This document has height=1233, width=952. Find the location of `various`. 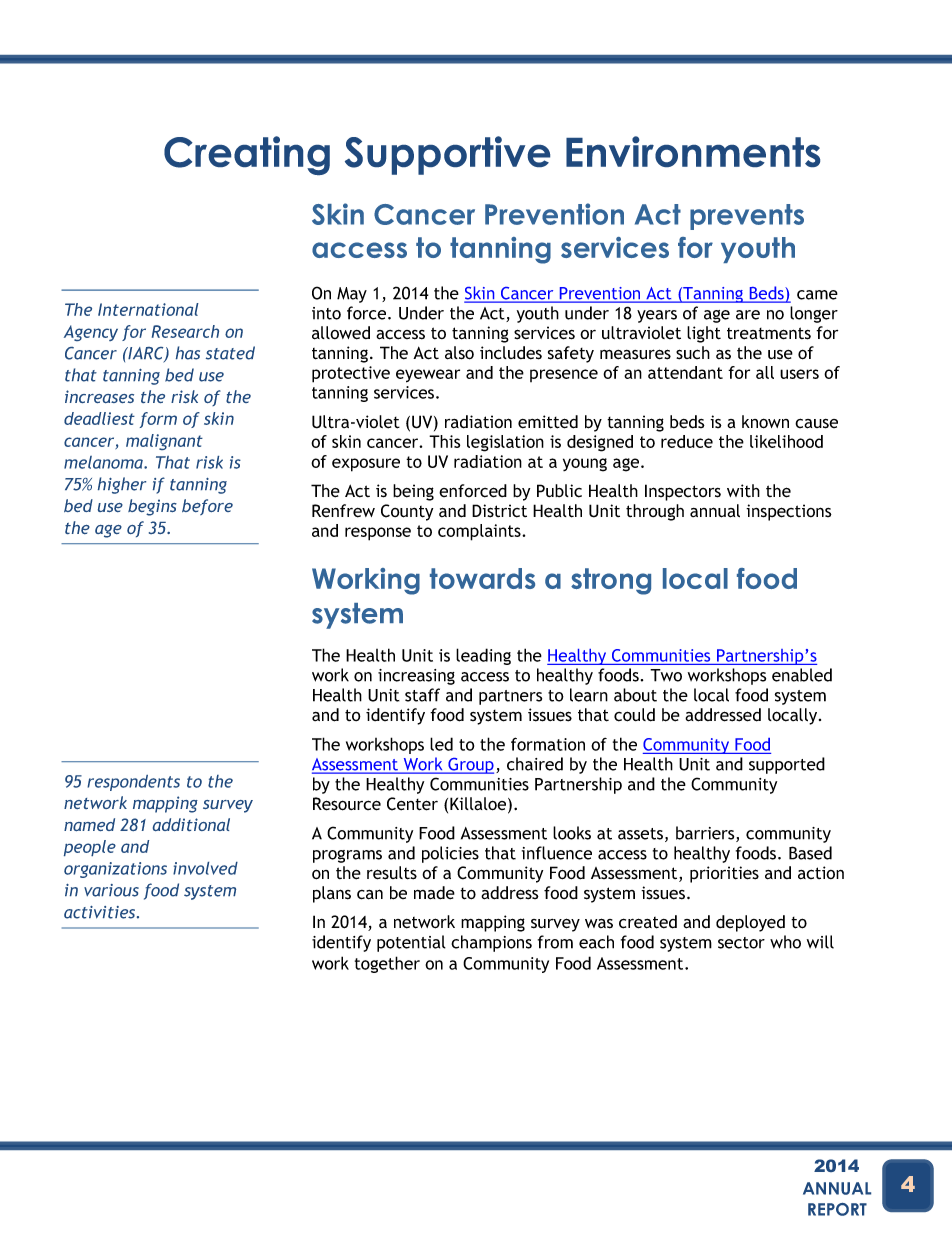

various is located at coordinates (111, 890).
